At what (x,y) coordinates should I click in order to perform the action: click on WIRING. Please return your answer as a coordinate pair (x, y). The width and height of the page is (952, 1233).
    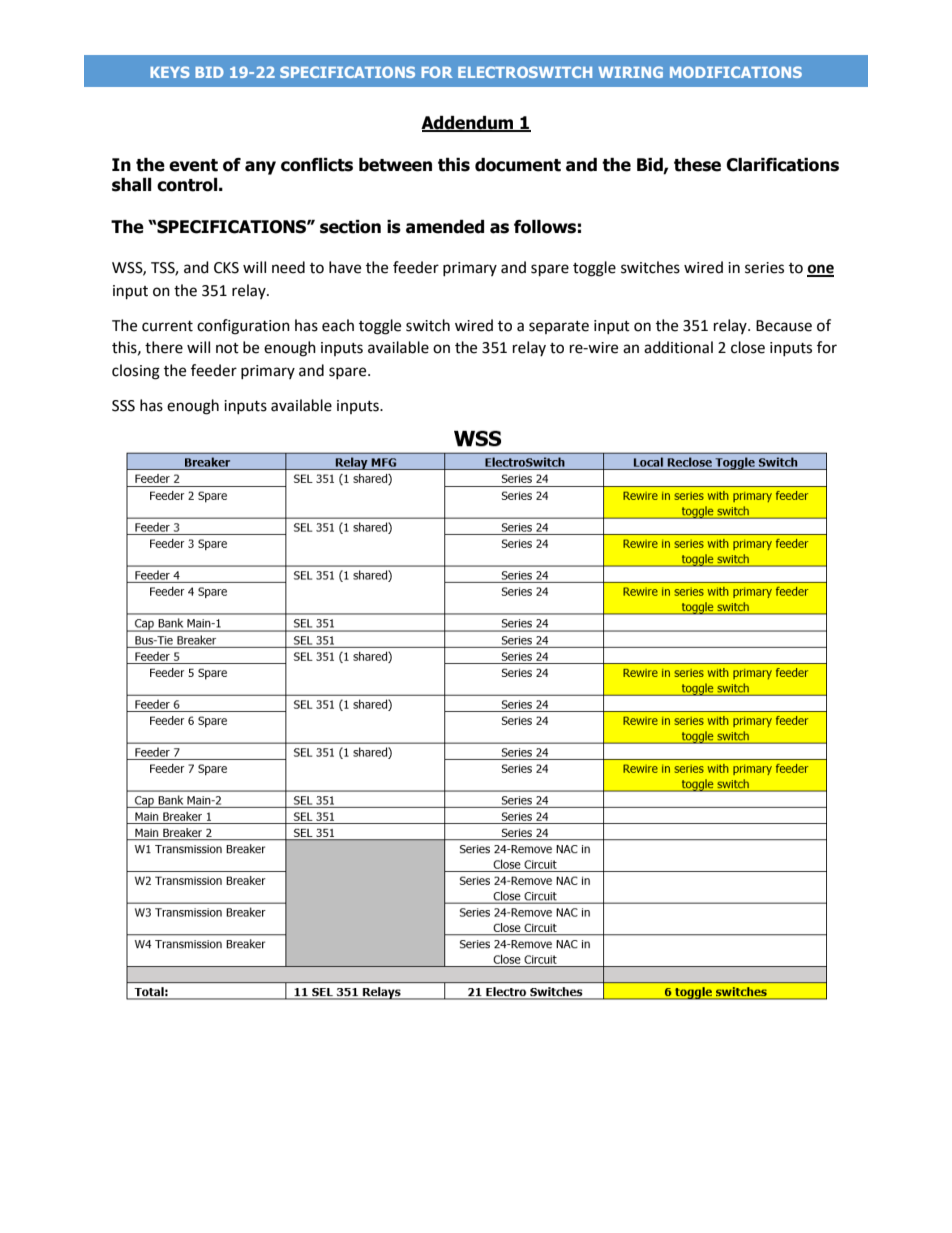
    Looking at the image, I should click on (630, 72).
